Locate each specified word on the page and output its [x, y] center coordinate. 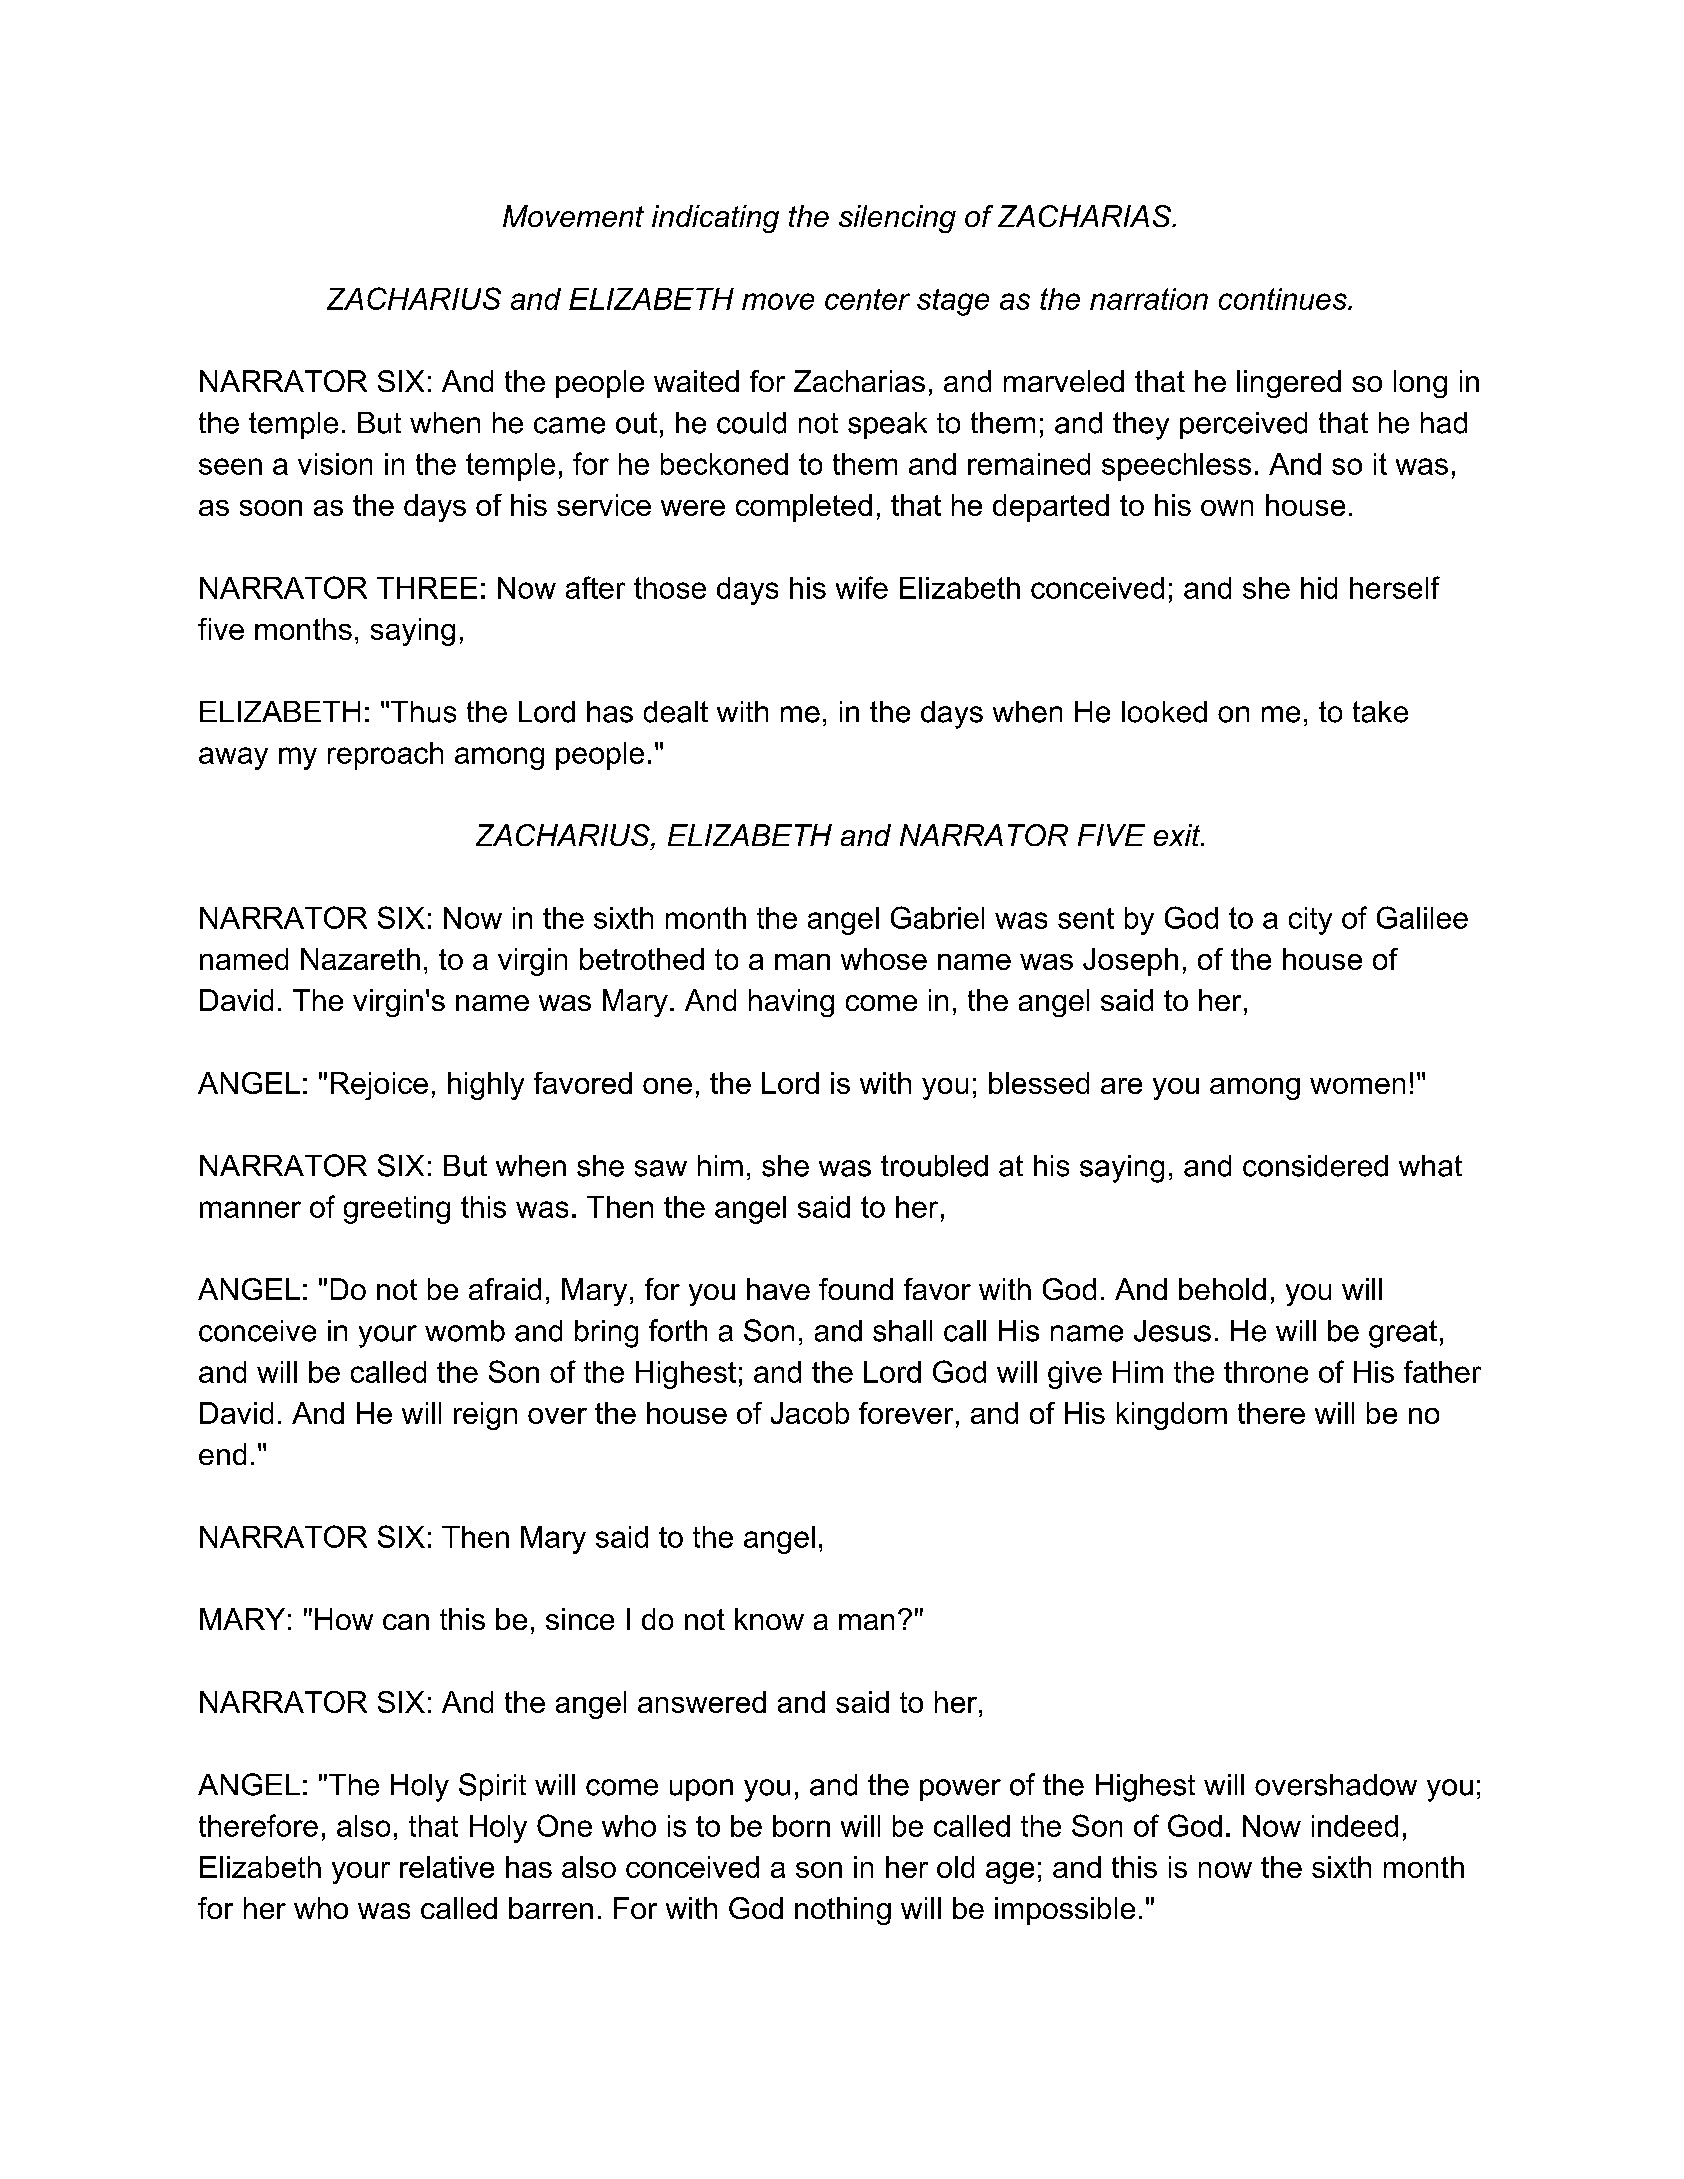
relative [447, 1867]
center [867, 299]
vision [335, 464]
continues [1284, 299]
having [791, 1003]
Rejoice [379, 1086]
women [1357, 1086]
